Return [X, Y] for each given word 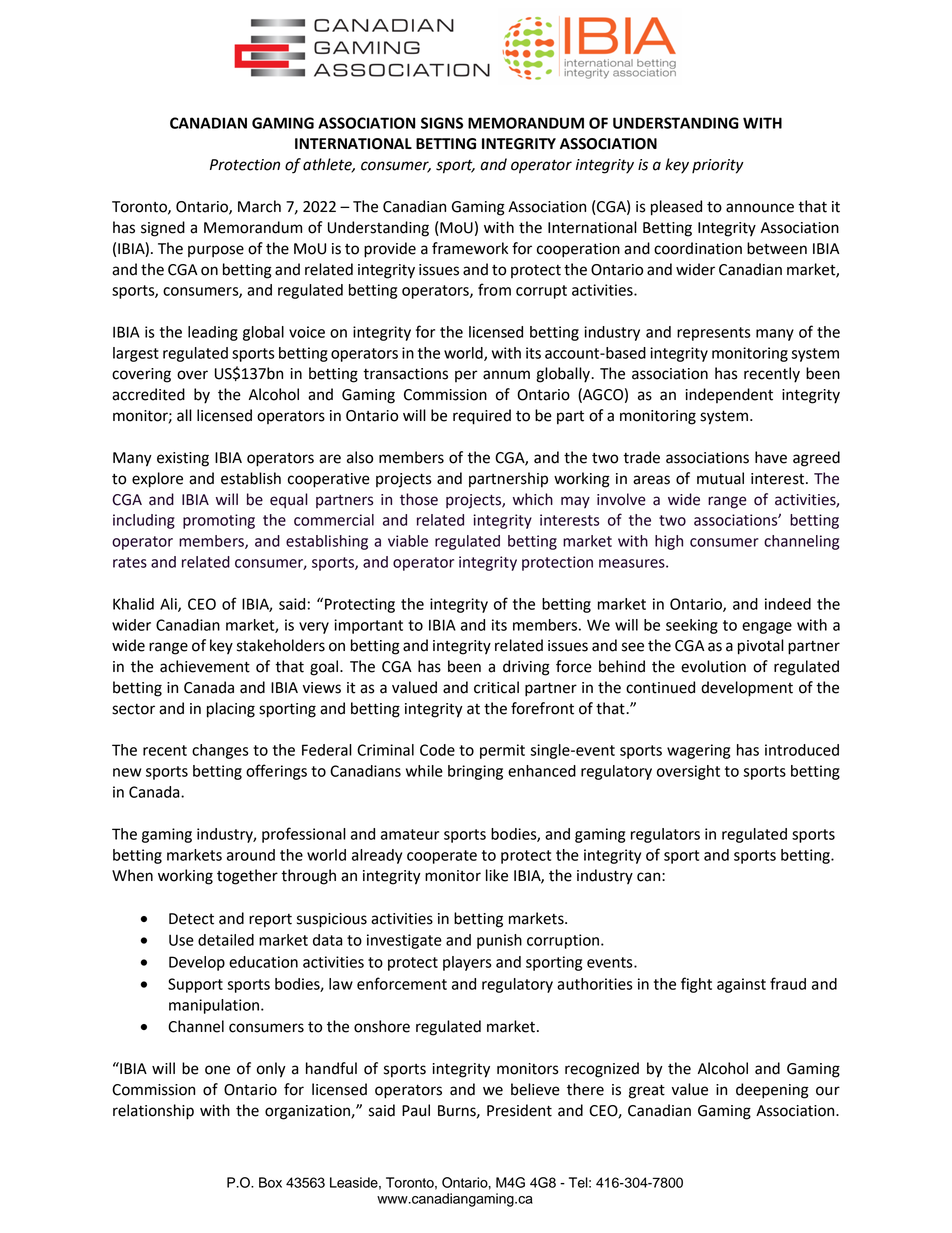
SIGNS [442, 123]
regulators [665, 835]
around [251, 855]
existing [183, 459]
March [259, 206]
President [519, 1110]
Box [270, 1182]
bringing [475, 772]
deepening [772, 1091]
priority [718, 166]
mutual [720, 478]
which [533, 499]
